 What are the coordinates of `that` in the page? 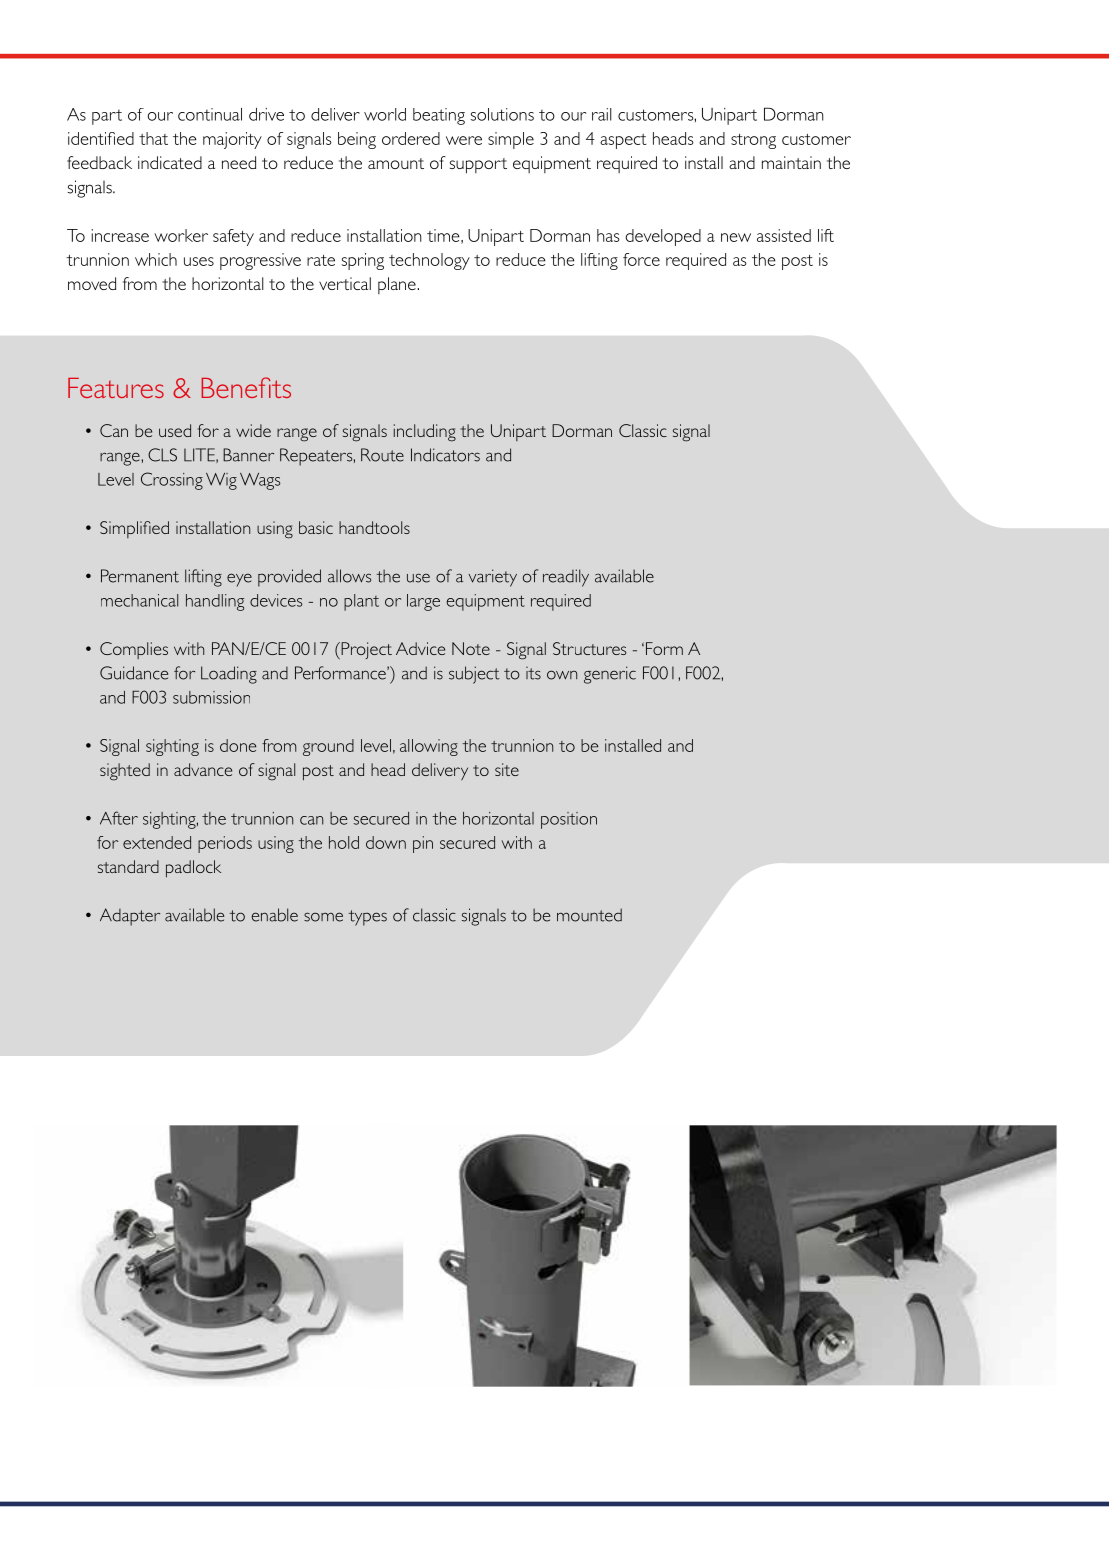 It's located at (153, 138).
